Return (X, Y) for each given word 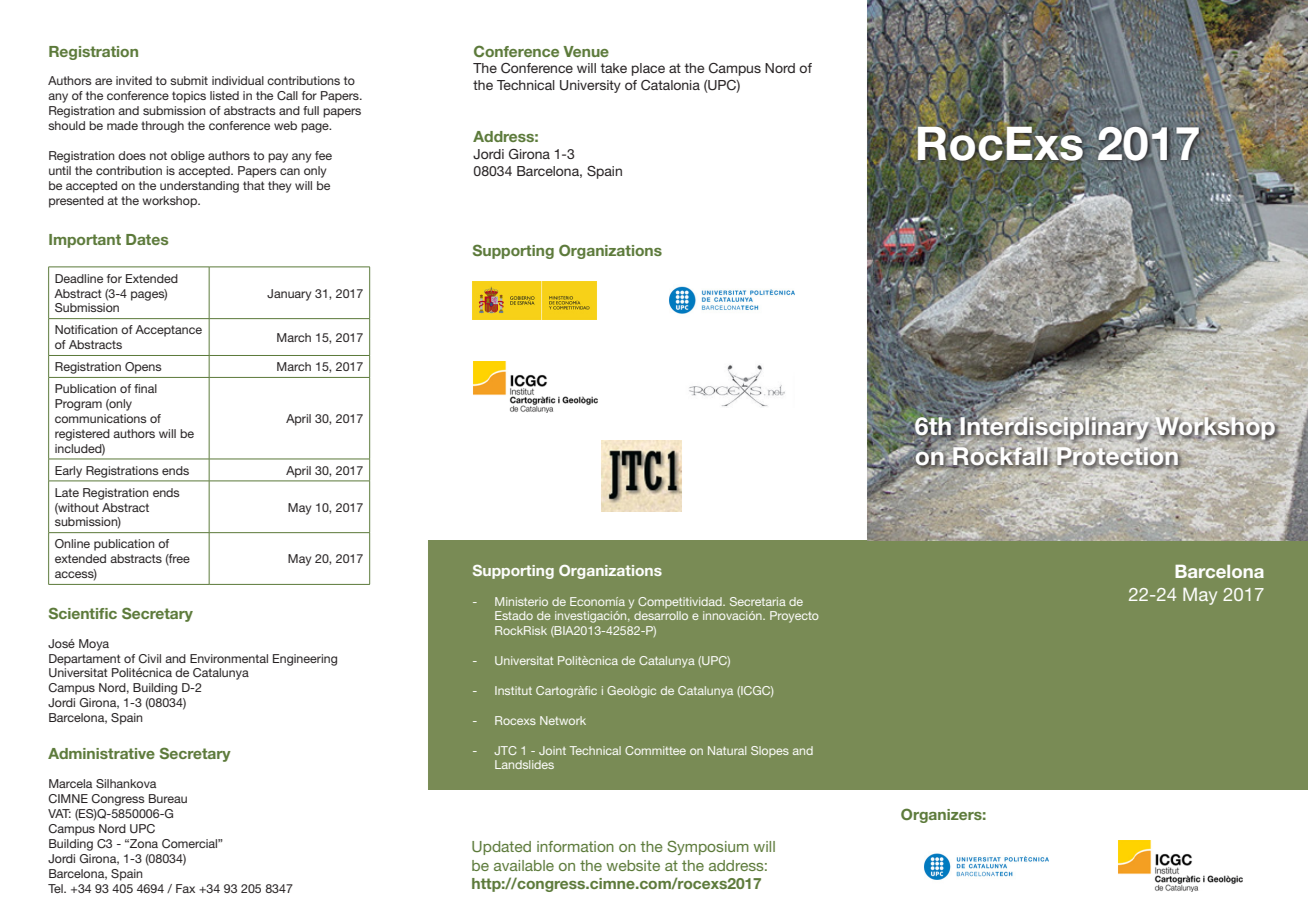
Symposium (708, 847)
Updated (501, 848)
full (311, 110)
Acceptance (168, 331)
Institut (513, 690)
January (289, 295)
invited (134, 80)
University (590, 86)
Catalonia (670, 85)
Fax (185, 888)
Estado (514, 615)
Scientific (83, 613)
